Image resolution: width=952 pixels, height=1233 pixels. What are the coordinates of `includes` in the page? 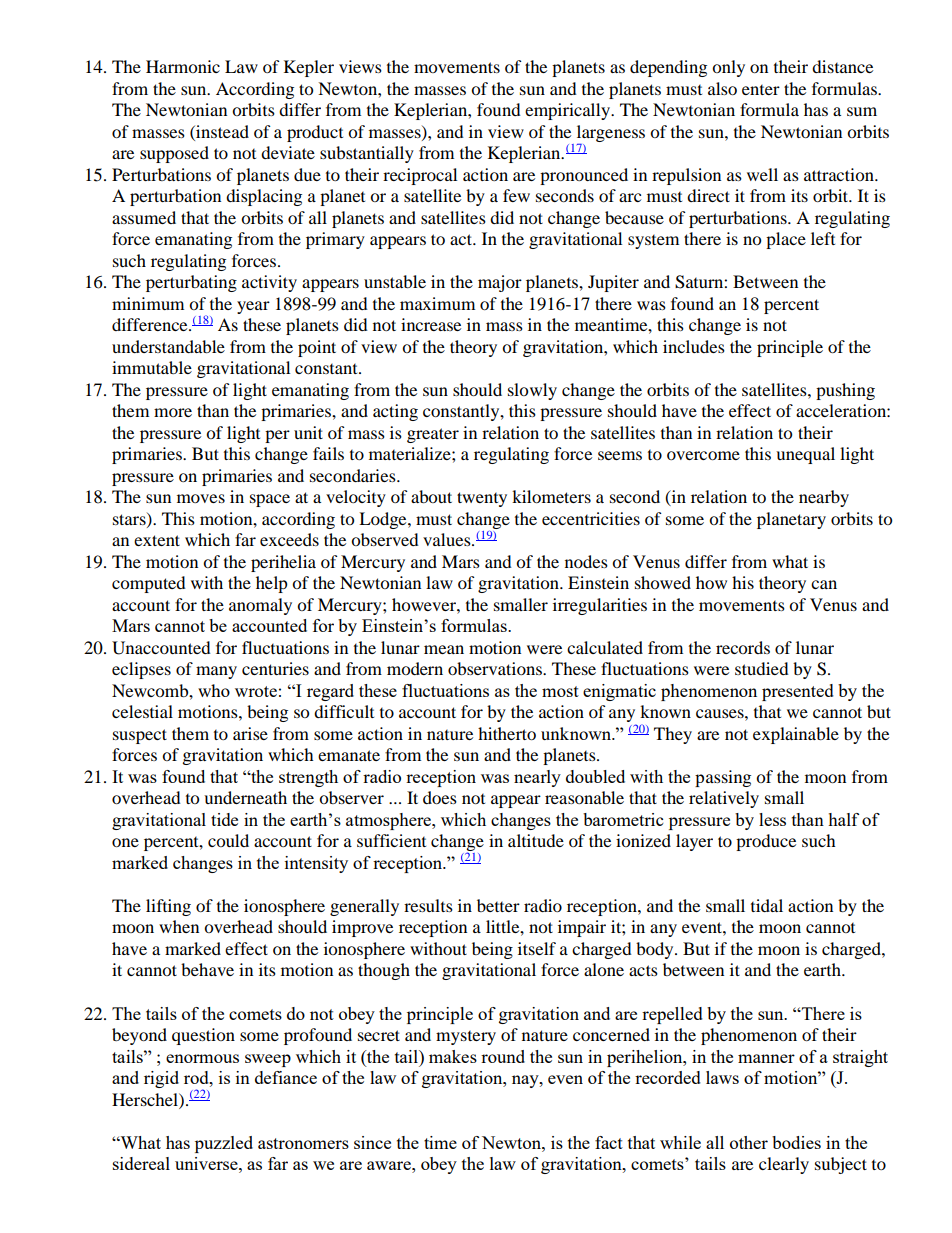 It's located at (694, 346).
